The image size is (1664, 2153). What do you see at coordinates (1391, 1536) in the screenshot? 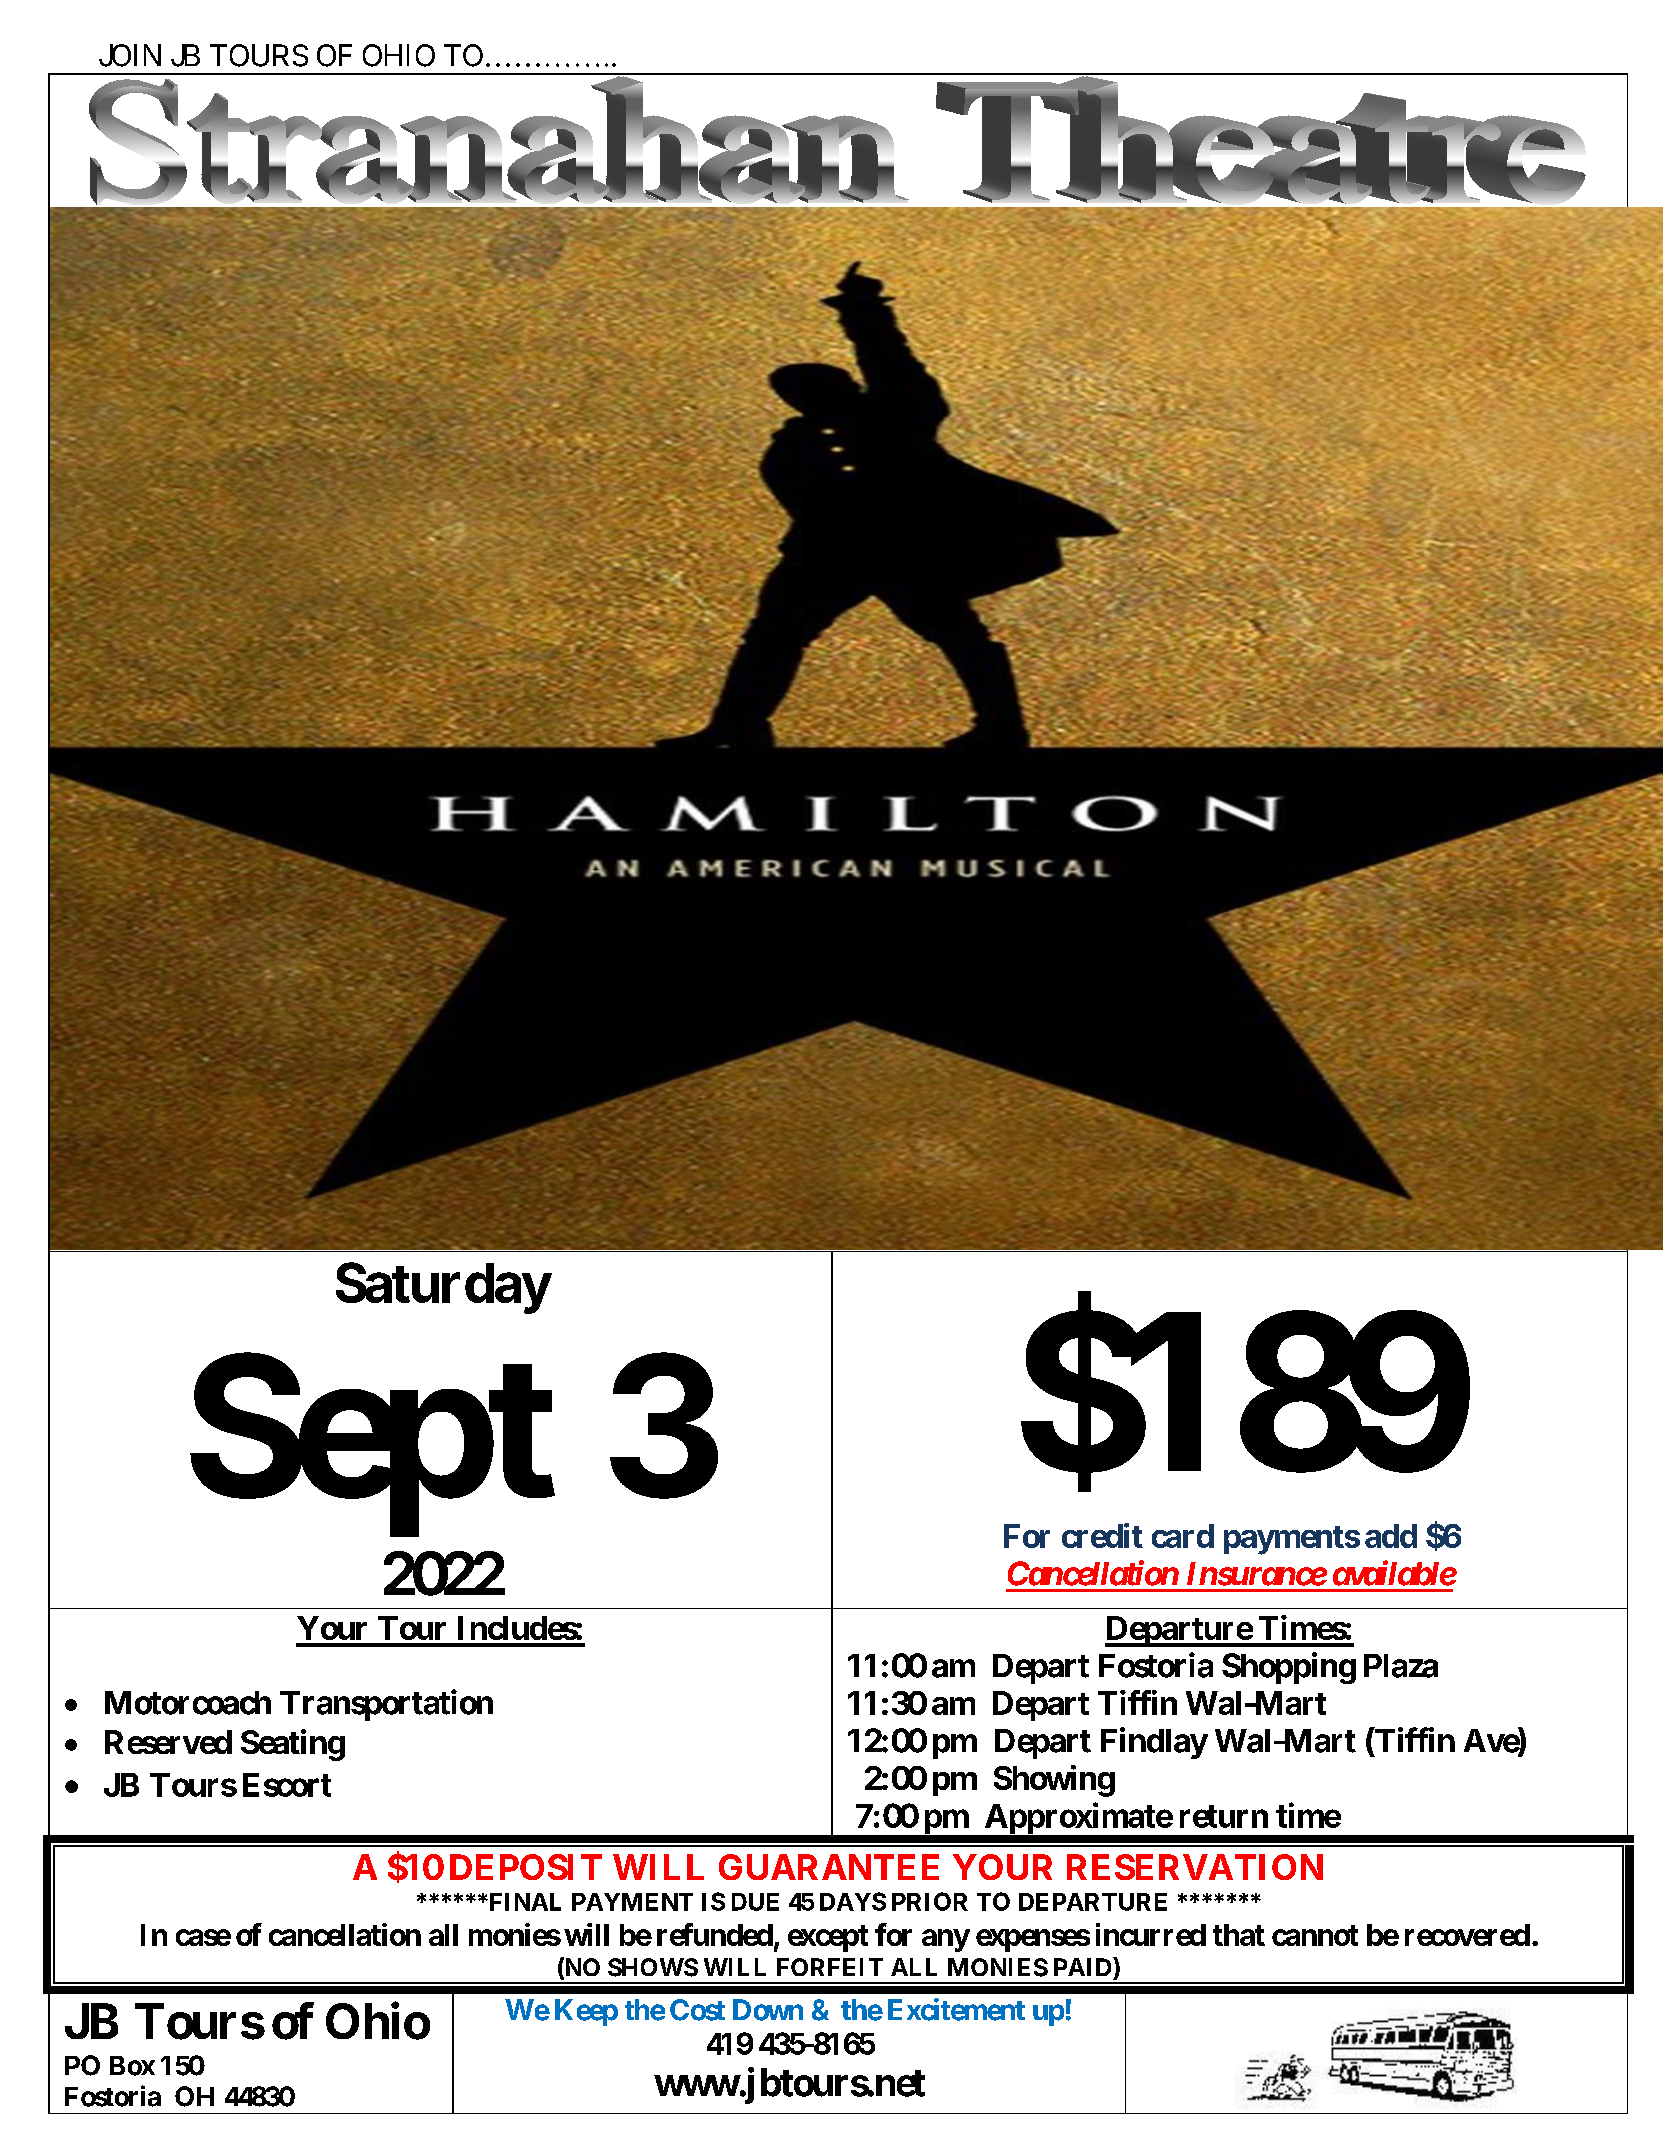
I see `add` at bounding box center [1391, 1536].
